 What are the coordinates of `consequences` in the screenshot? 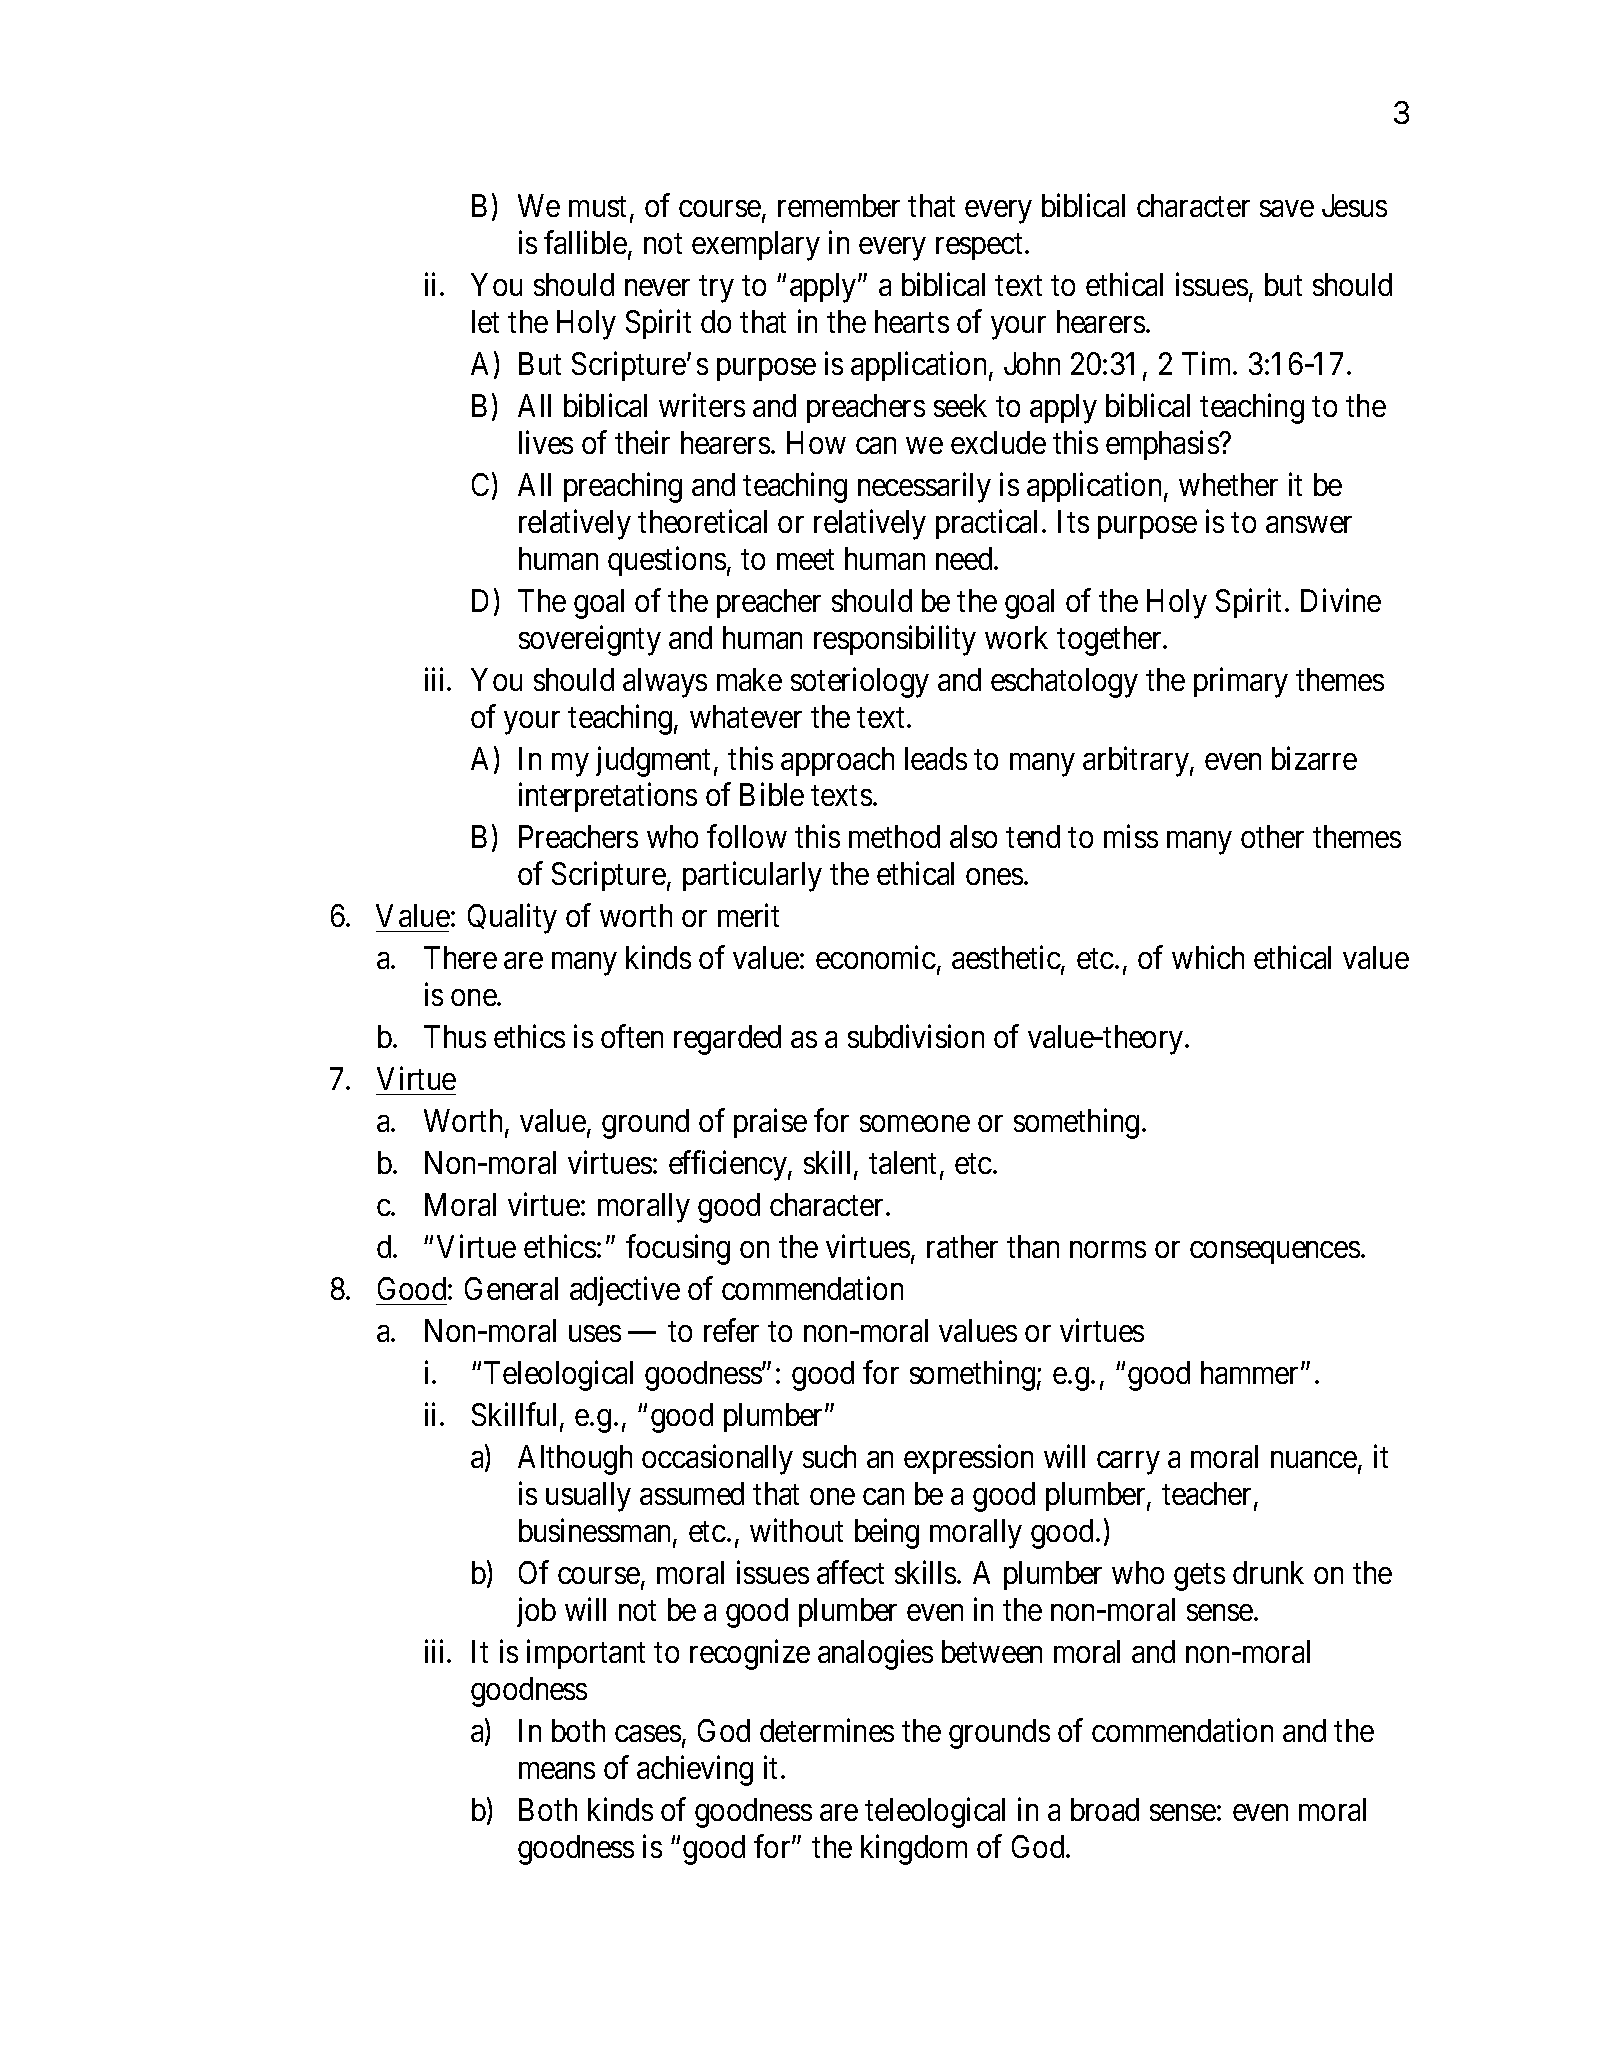 It's located at (1275, 1253).
